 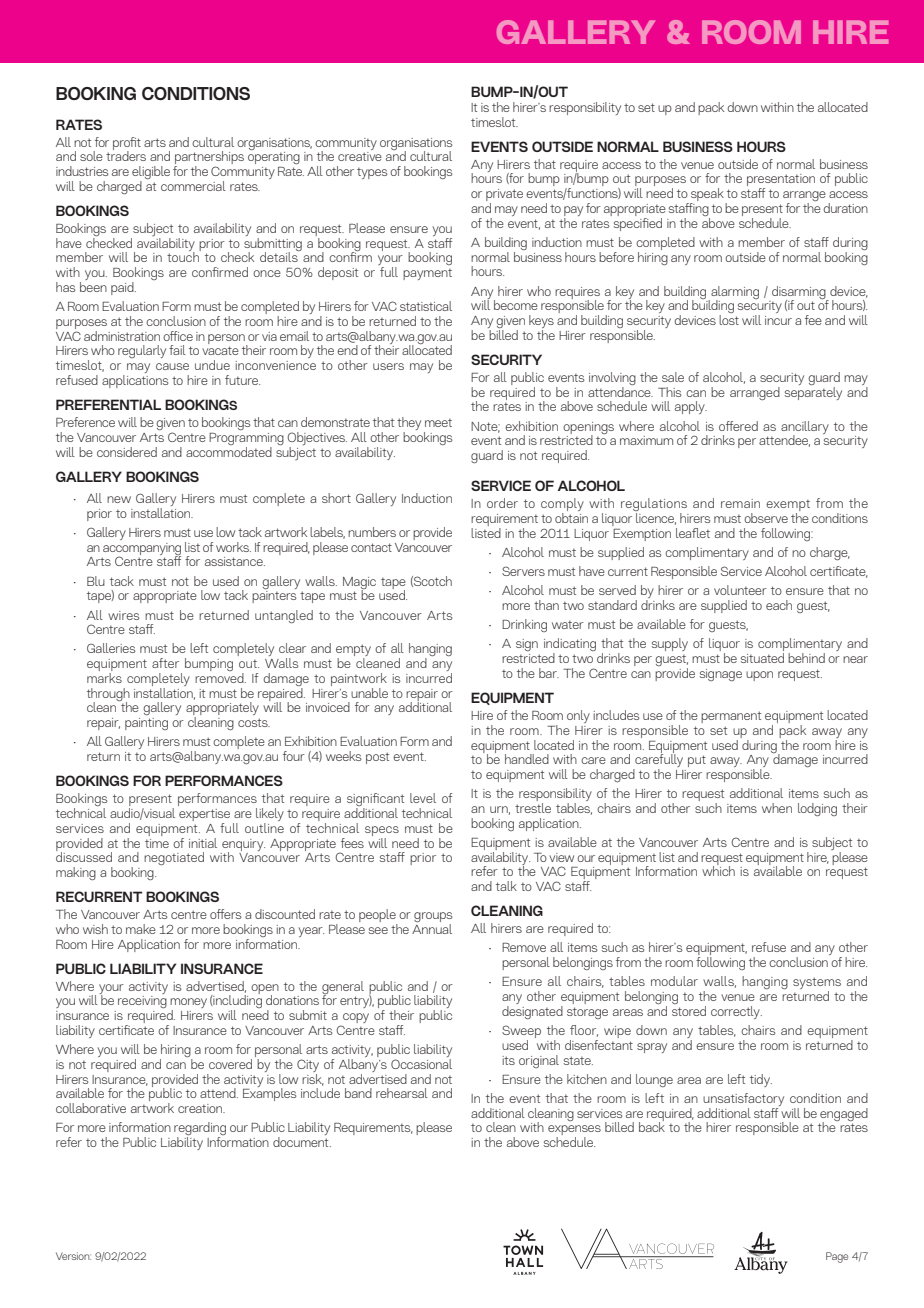 What do you see at coordinates (369, 693) in the screenshot?
I see `unable` at bounding box center [369, 693].
